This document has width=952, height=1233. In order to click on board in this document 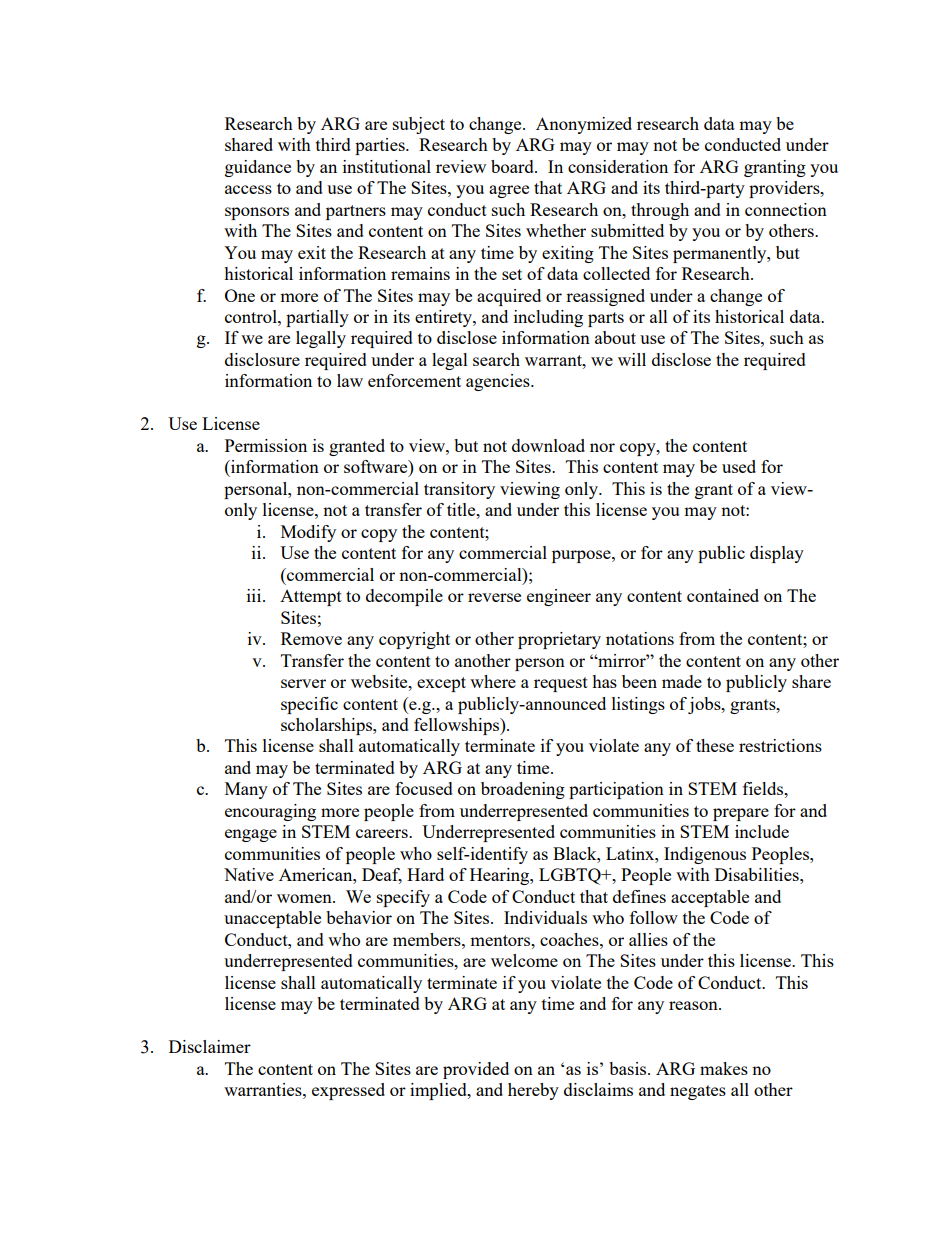, I will do `click(513, 166)`.
